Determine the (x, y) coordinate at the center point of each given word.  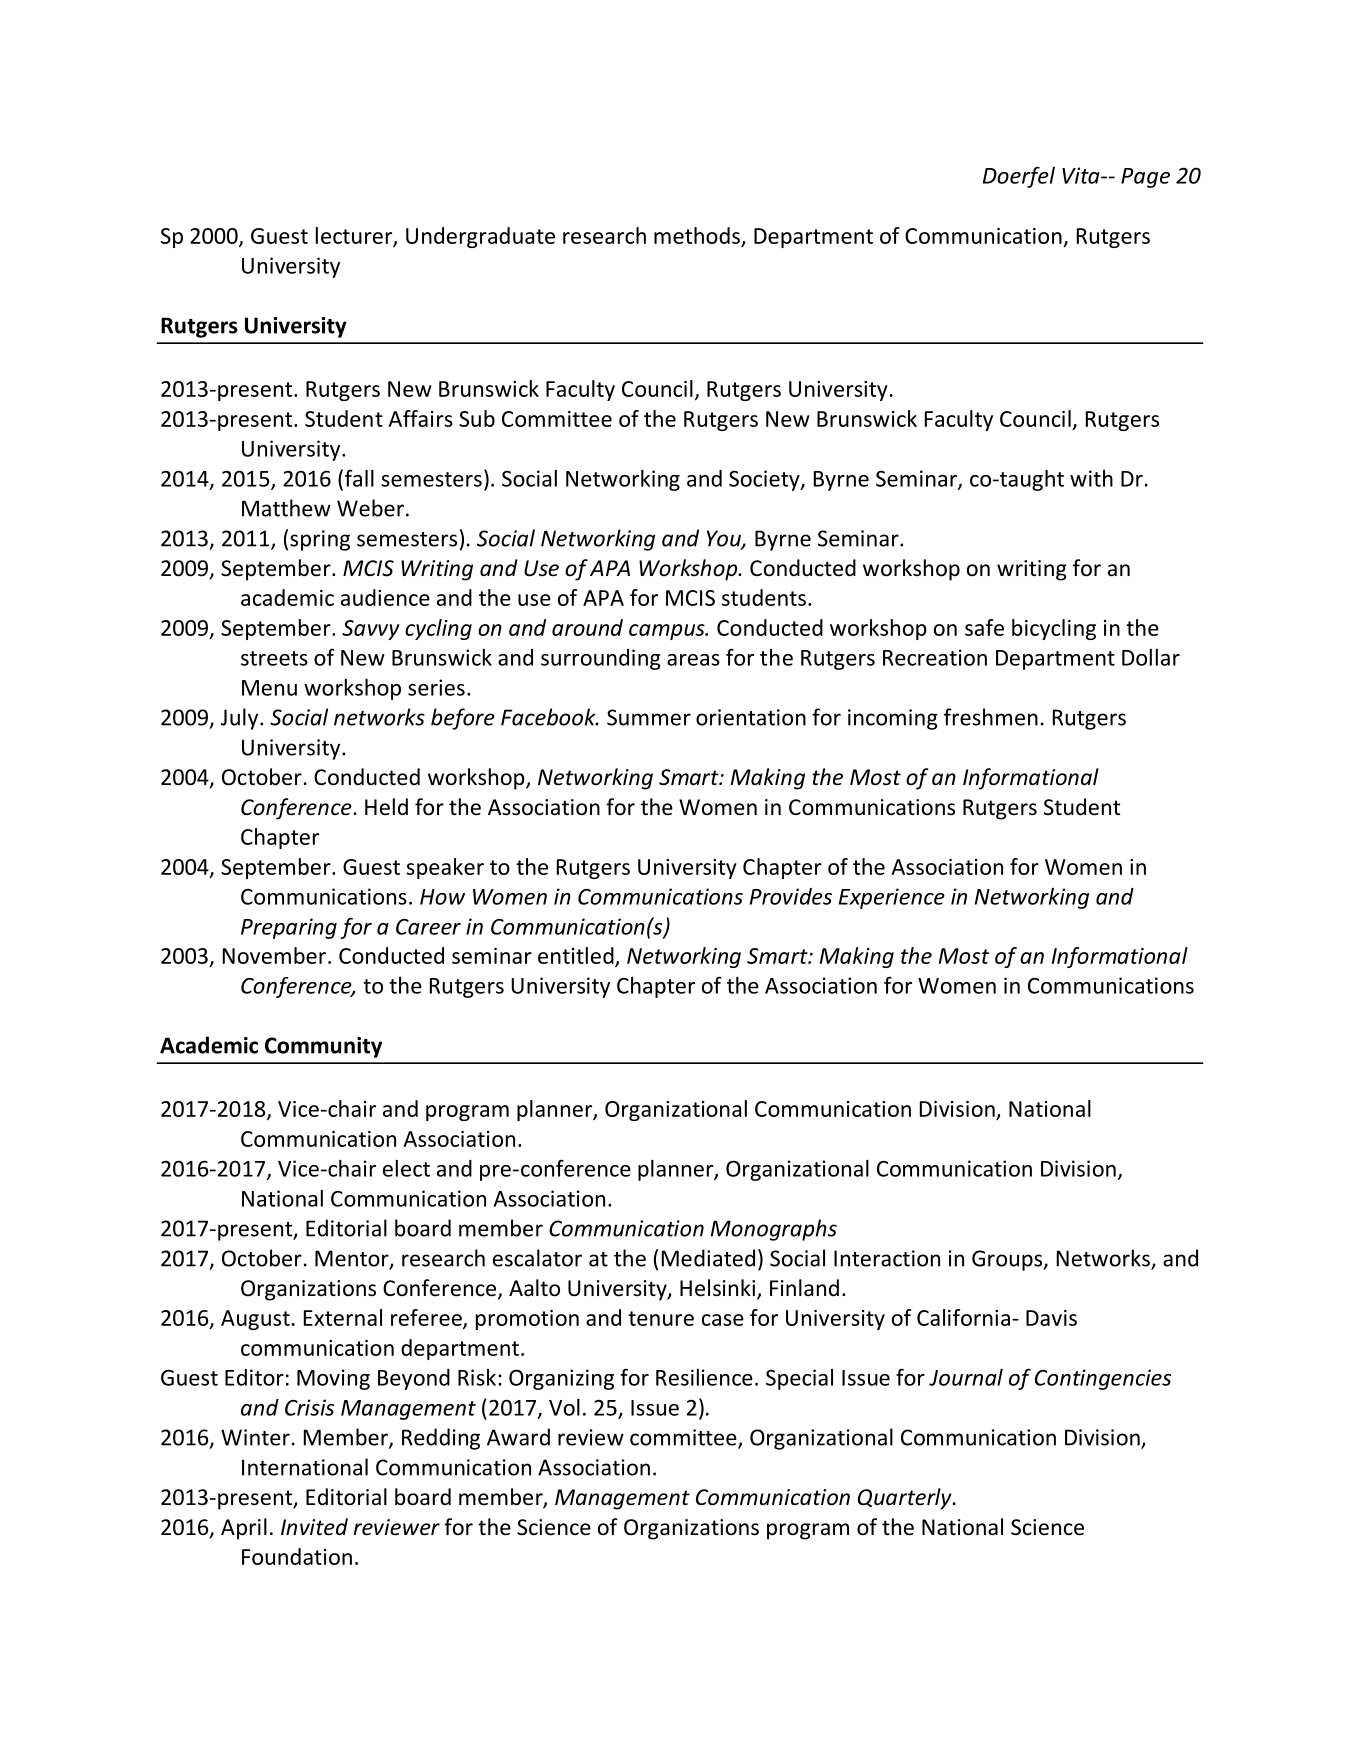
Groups (1008, 1260)
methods (697, 235)
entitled (577, 956)
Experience (892, 898)
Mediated (708, 1258)
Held (386, 807)
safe (984, 627)
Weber (370, 508)
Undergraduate (480, 237)
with (1091, 478)
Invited (314, 1527)
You (725, 539)
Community (323, 1047)
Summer (649, 717)
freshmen (991, 717)
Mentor (353, 1259)
